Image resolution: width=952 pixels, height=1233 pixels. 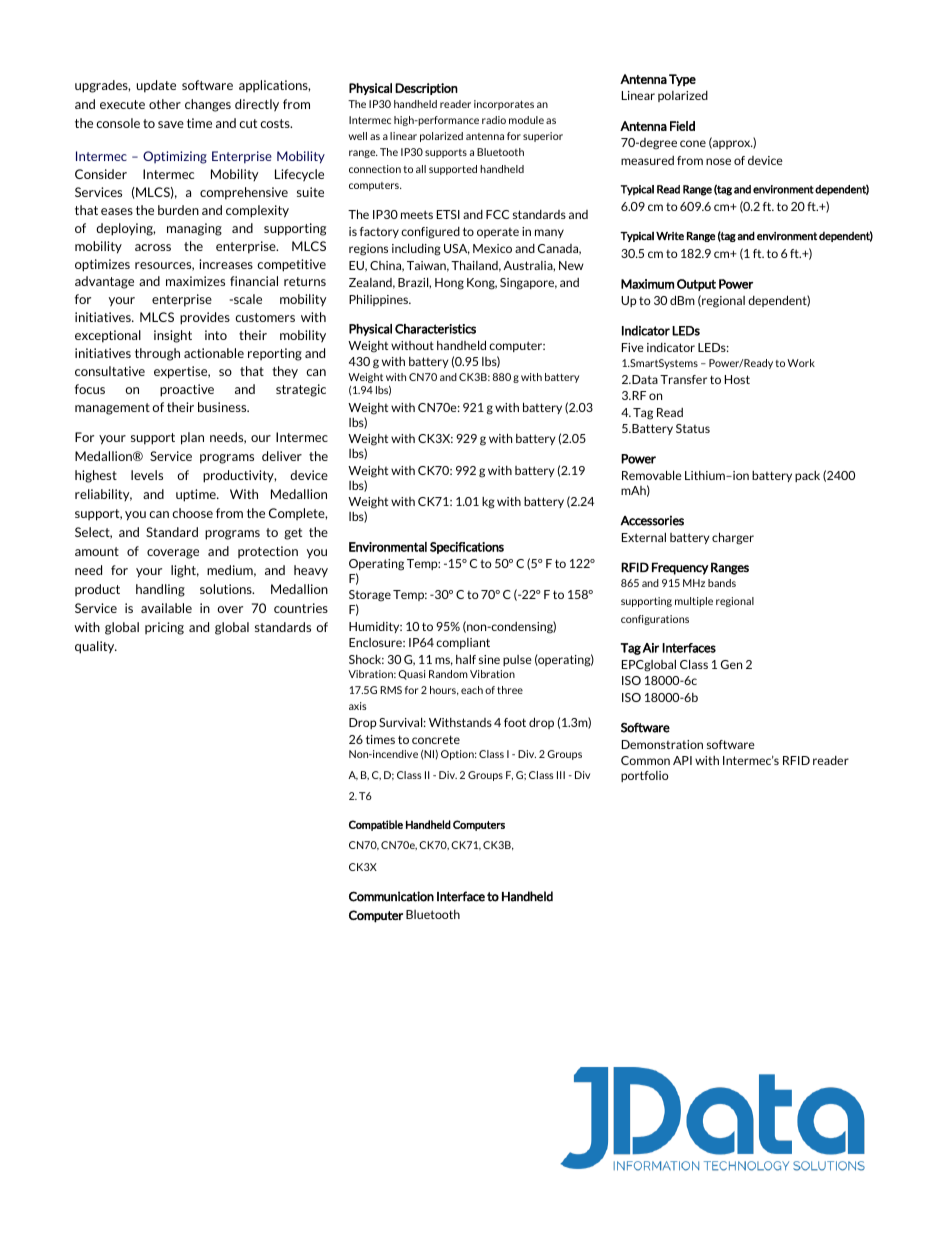 I want to click on pricing, so click(x=164, y=628).
